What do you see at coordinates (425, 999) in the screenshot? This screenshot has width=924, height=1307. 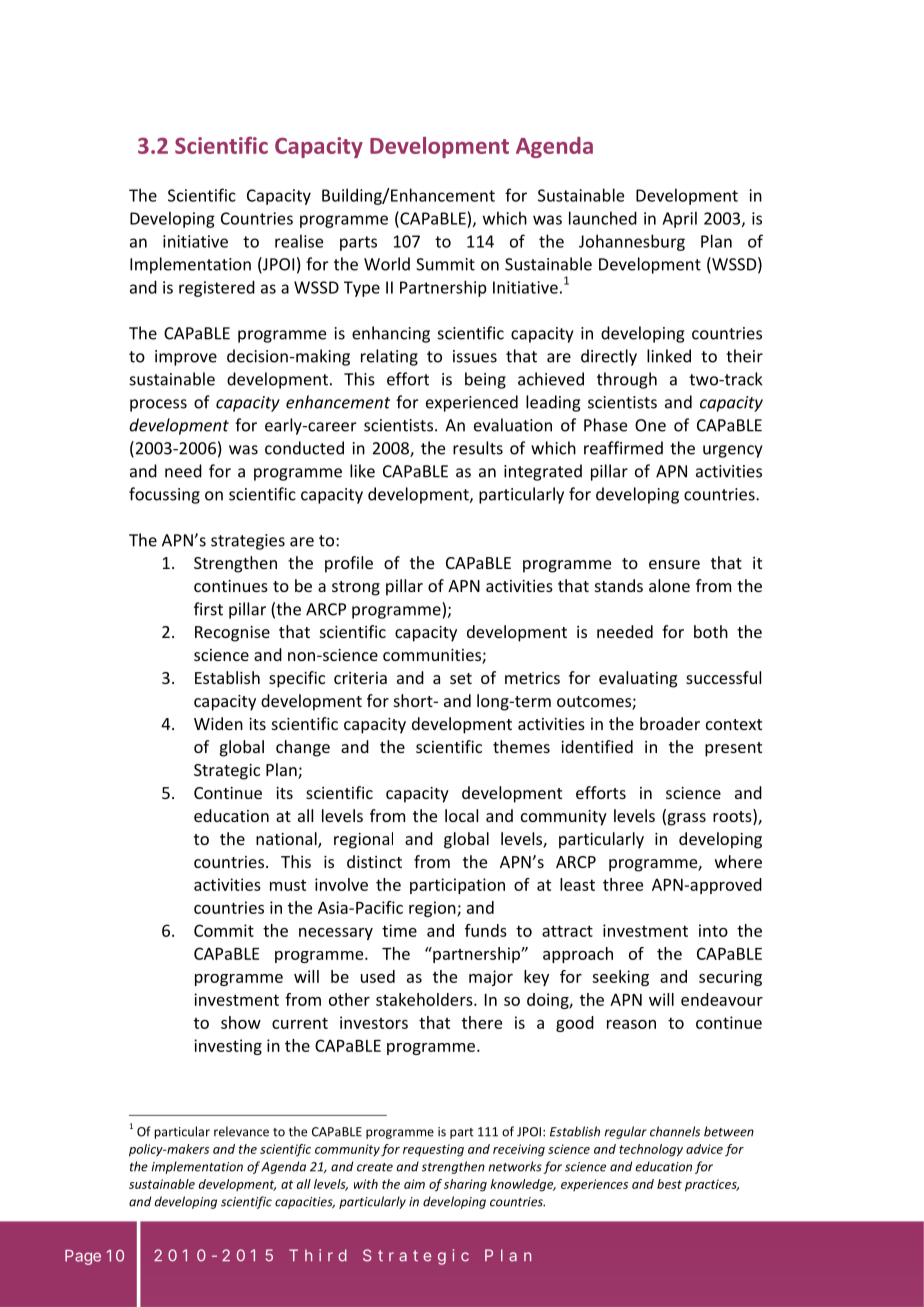 I see `stakeholders` at bounding box center [425, 999].
